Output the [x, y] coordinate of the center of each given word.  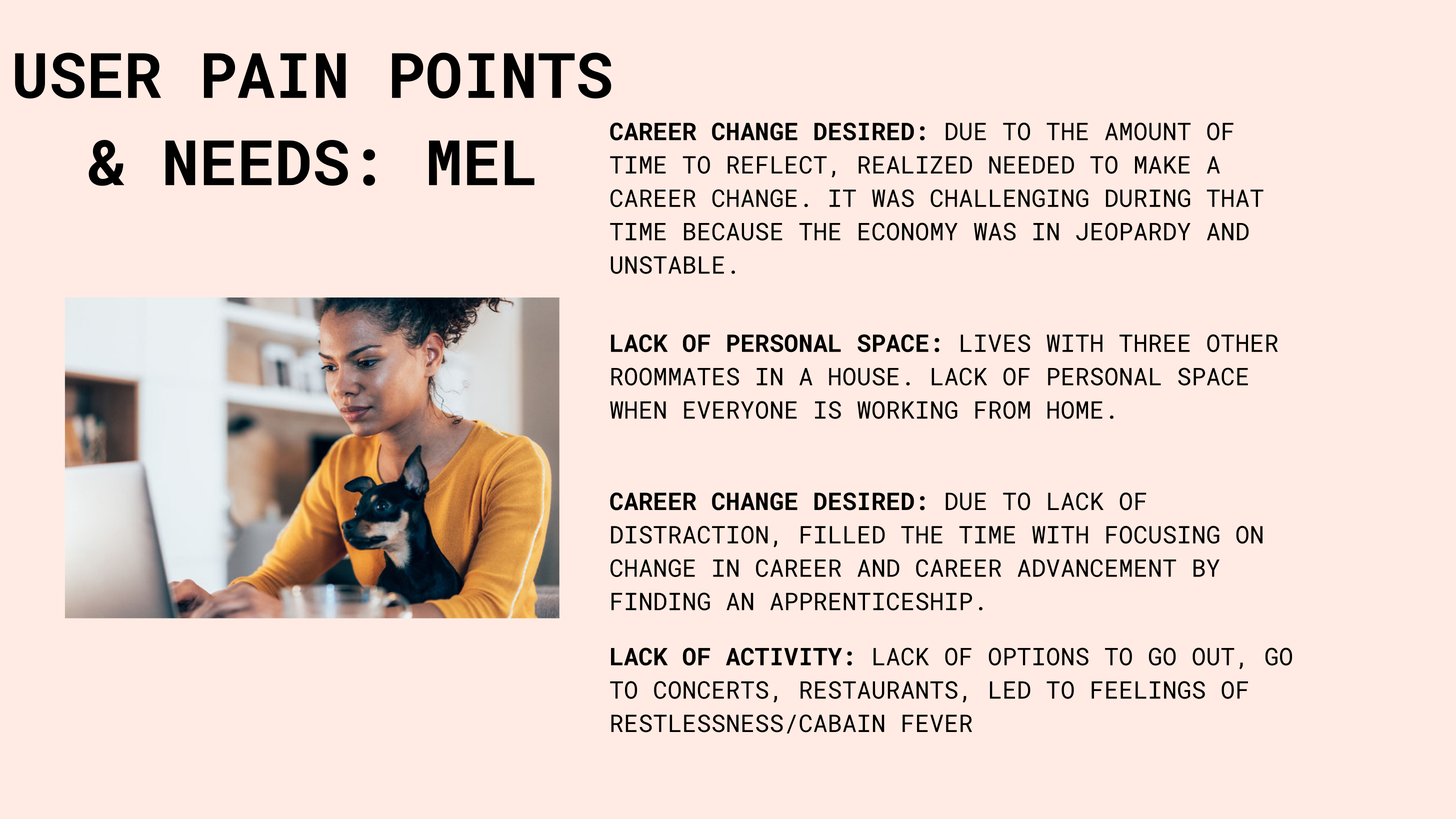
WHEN [638, 410]
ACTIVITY [784, 656]
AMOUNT [1148, 131]
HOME [1075, 410]
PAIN [275, 75]
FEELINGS [1148, 690]
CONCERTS [711, 690]
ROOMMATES [675, 376]
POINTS [501, 75]
